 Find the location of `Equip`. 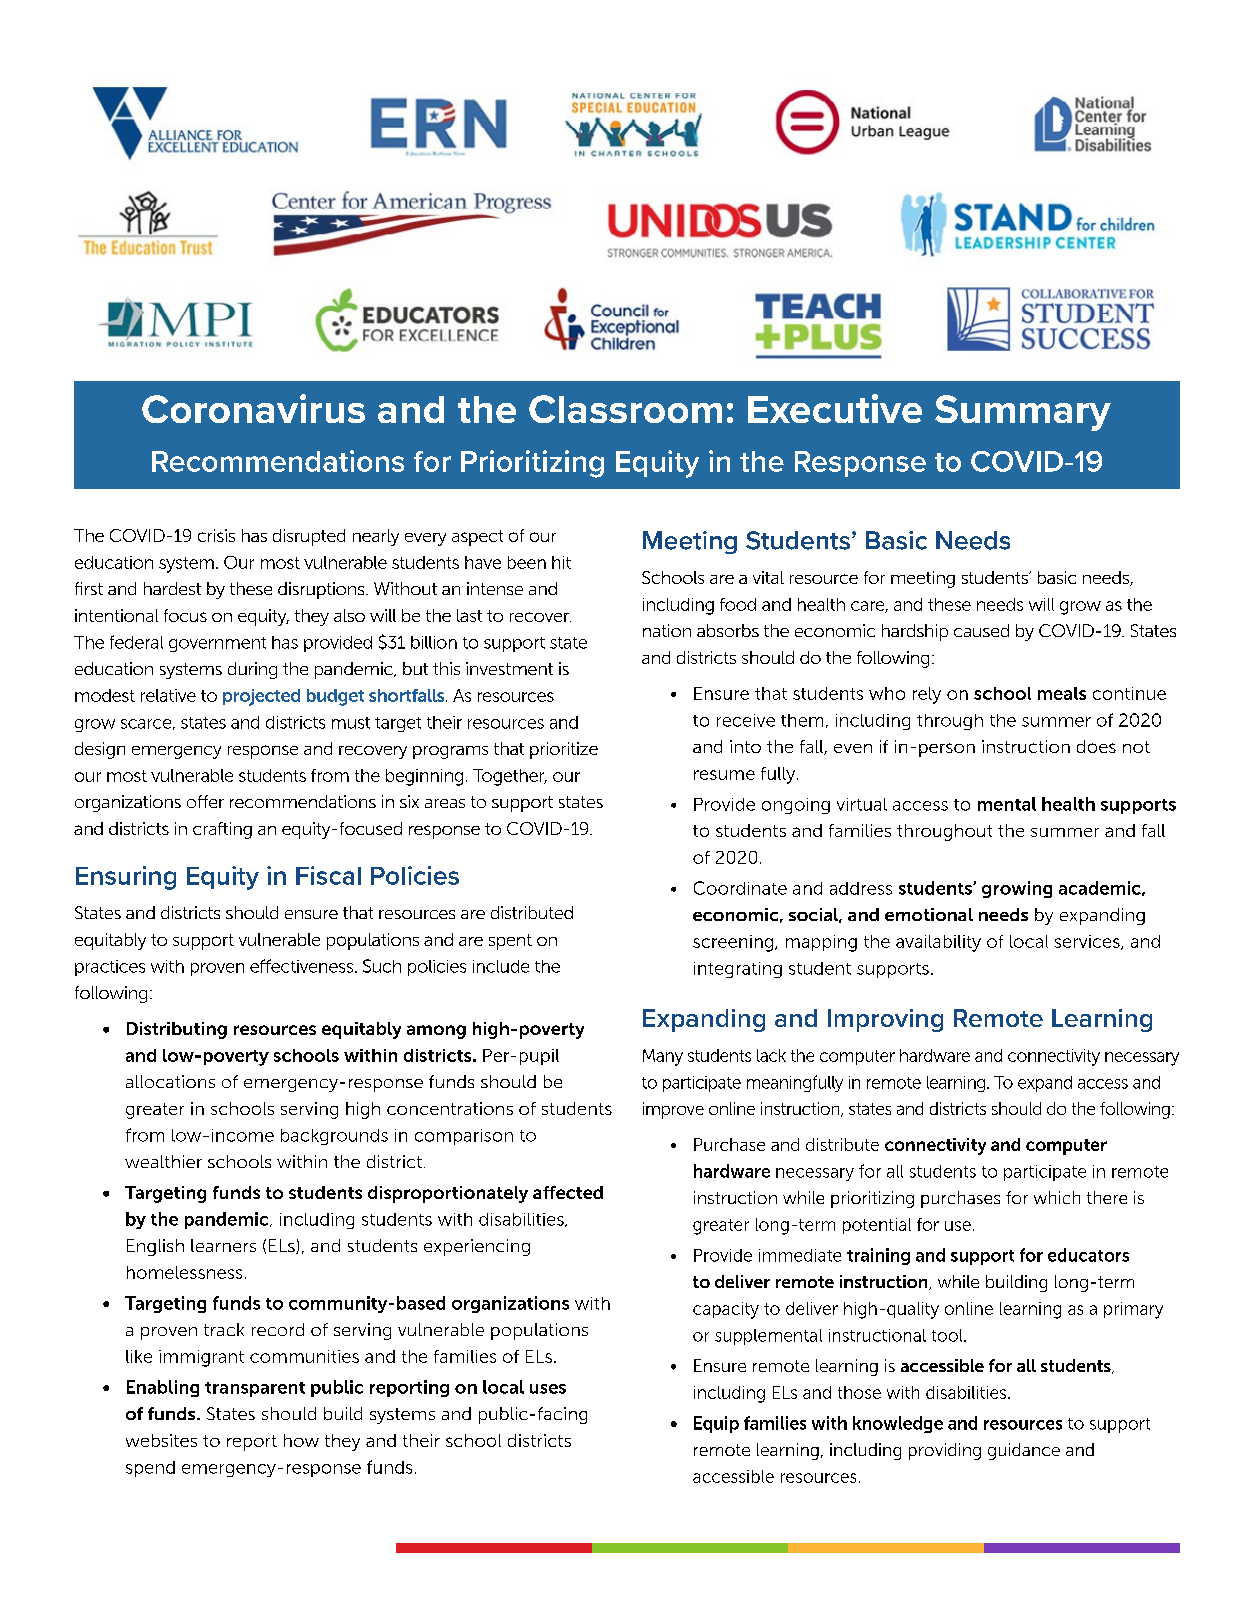

Equip is located at coordinates (716, 1424).
